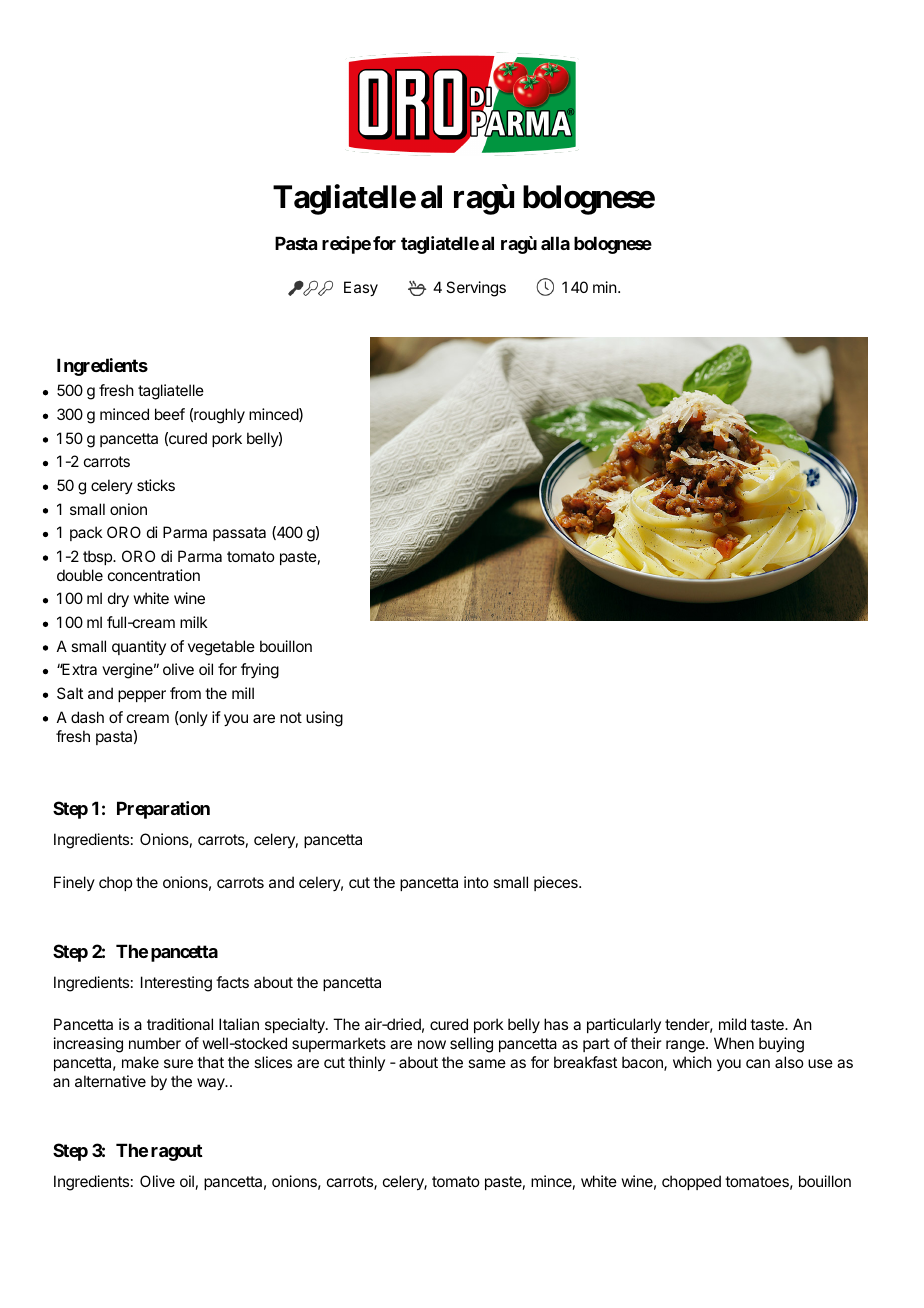 This screenshot has height=1308, width=924. Describe the element at coordinates (156, 485) in the screenshot. I see `sticks` at that location.
